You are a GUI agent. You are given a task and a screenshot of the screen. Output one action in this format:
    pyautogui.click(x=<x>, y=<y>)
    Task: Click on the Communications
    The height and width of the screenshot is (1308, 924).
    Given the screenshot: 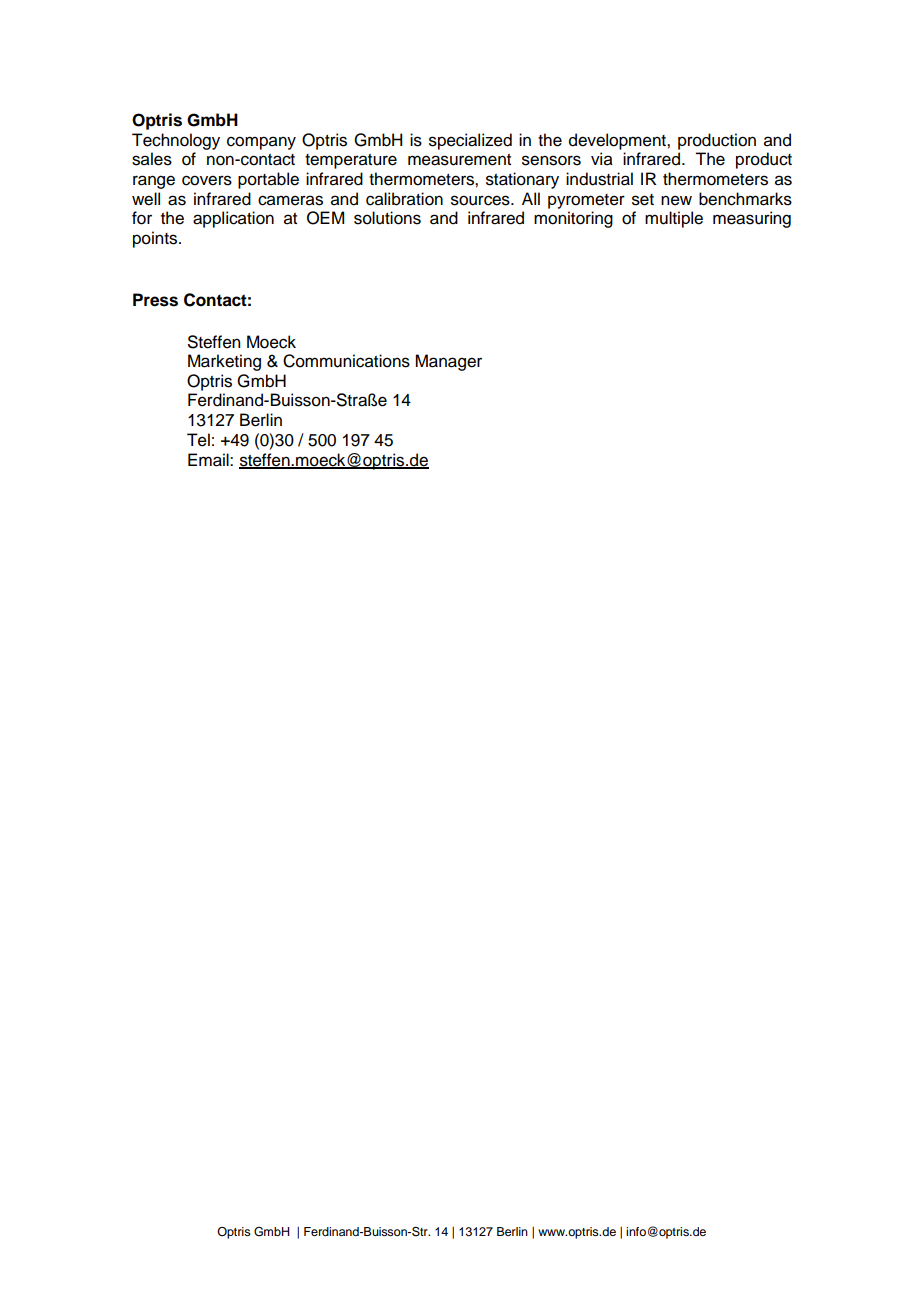 What is the action you would take?
    pyautogui.click(x=346, y=361)
